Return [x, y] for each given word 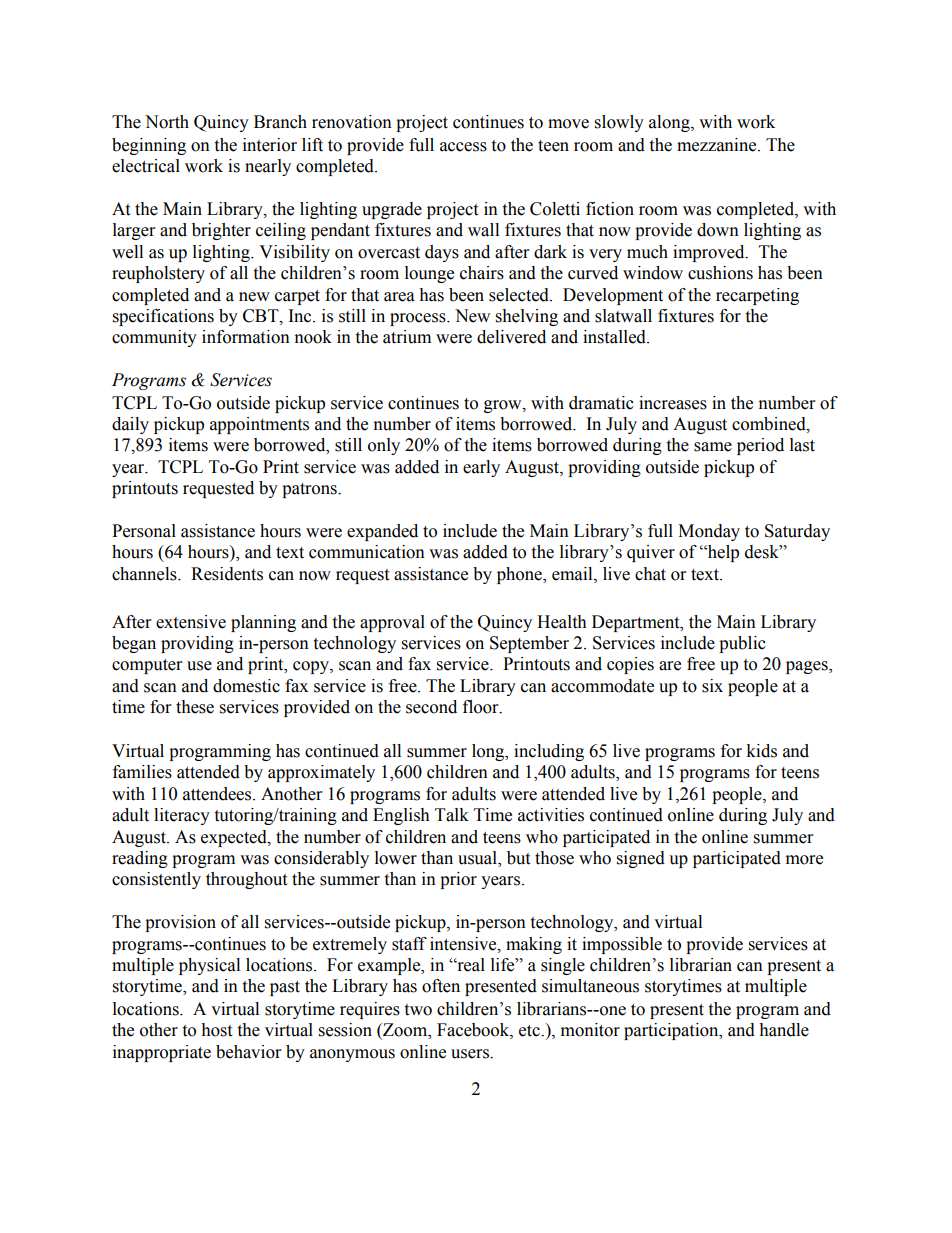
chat [650, 574]
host [216, 1030]
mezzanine [718, 145]
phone [520, 575]
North [167, 122]
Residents [227, 574]
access [463, 147]
